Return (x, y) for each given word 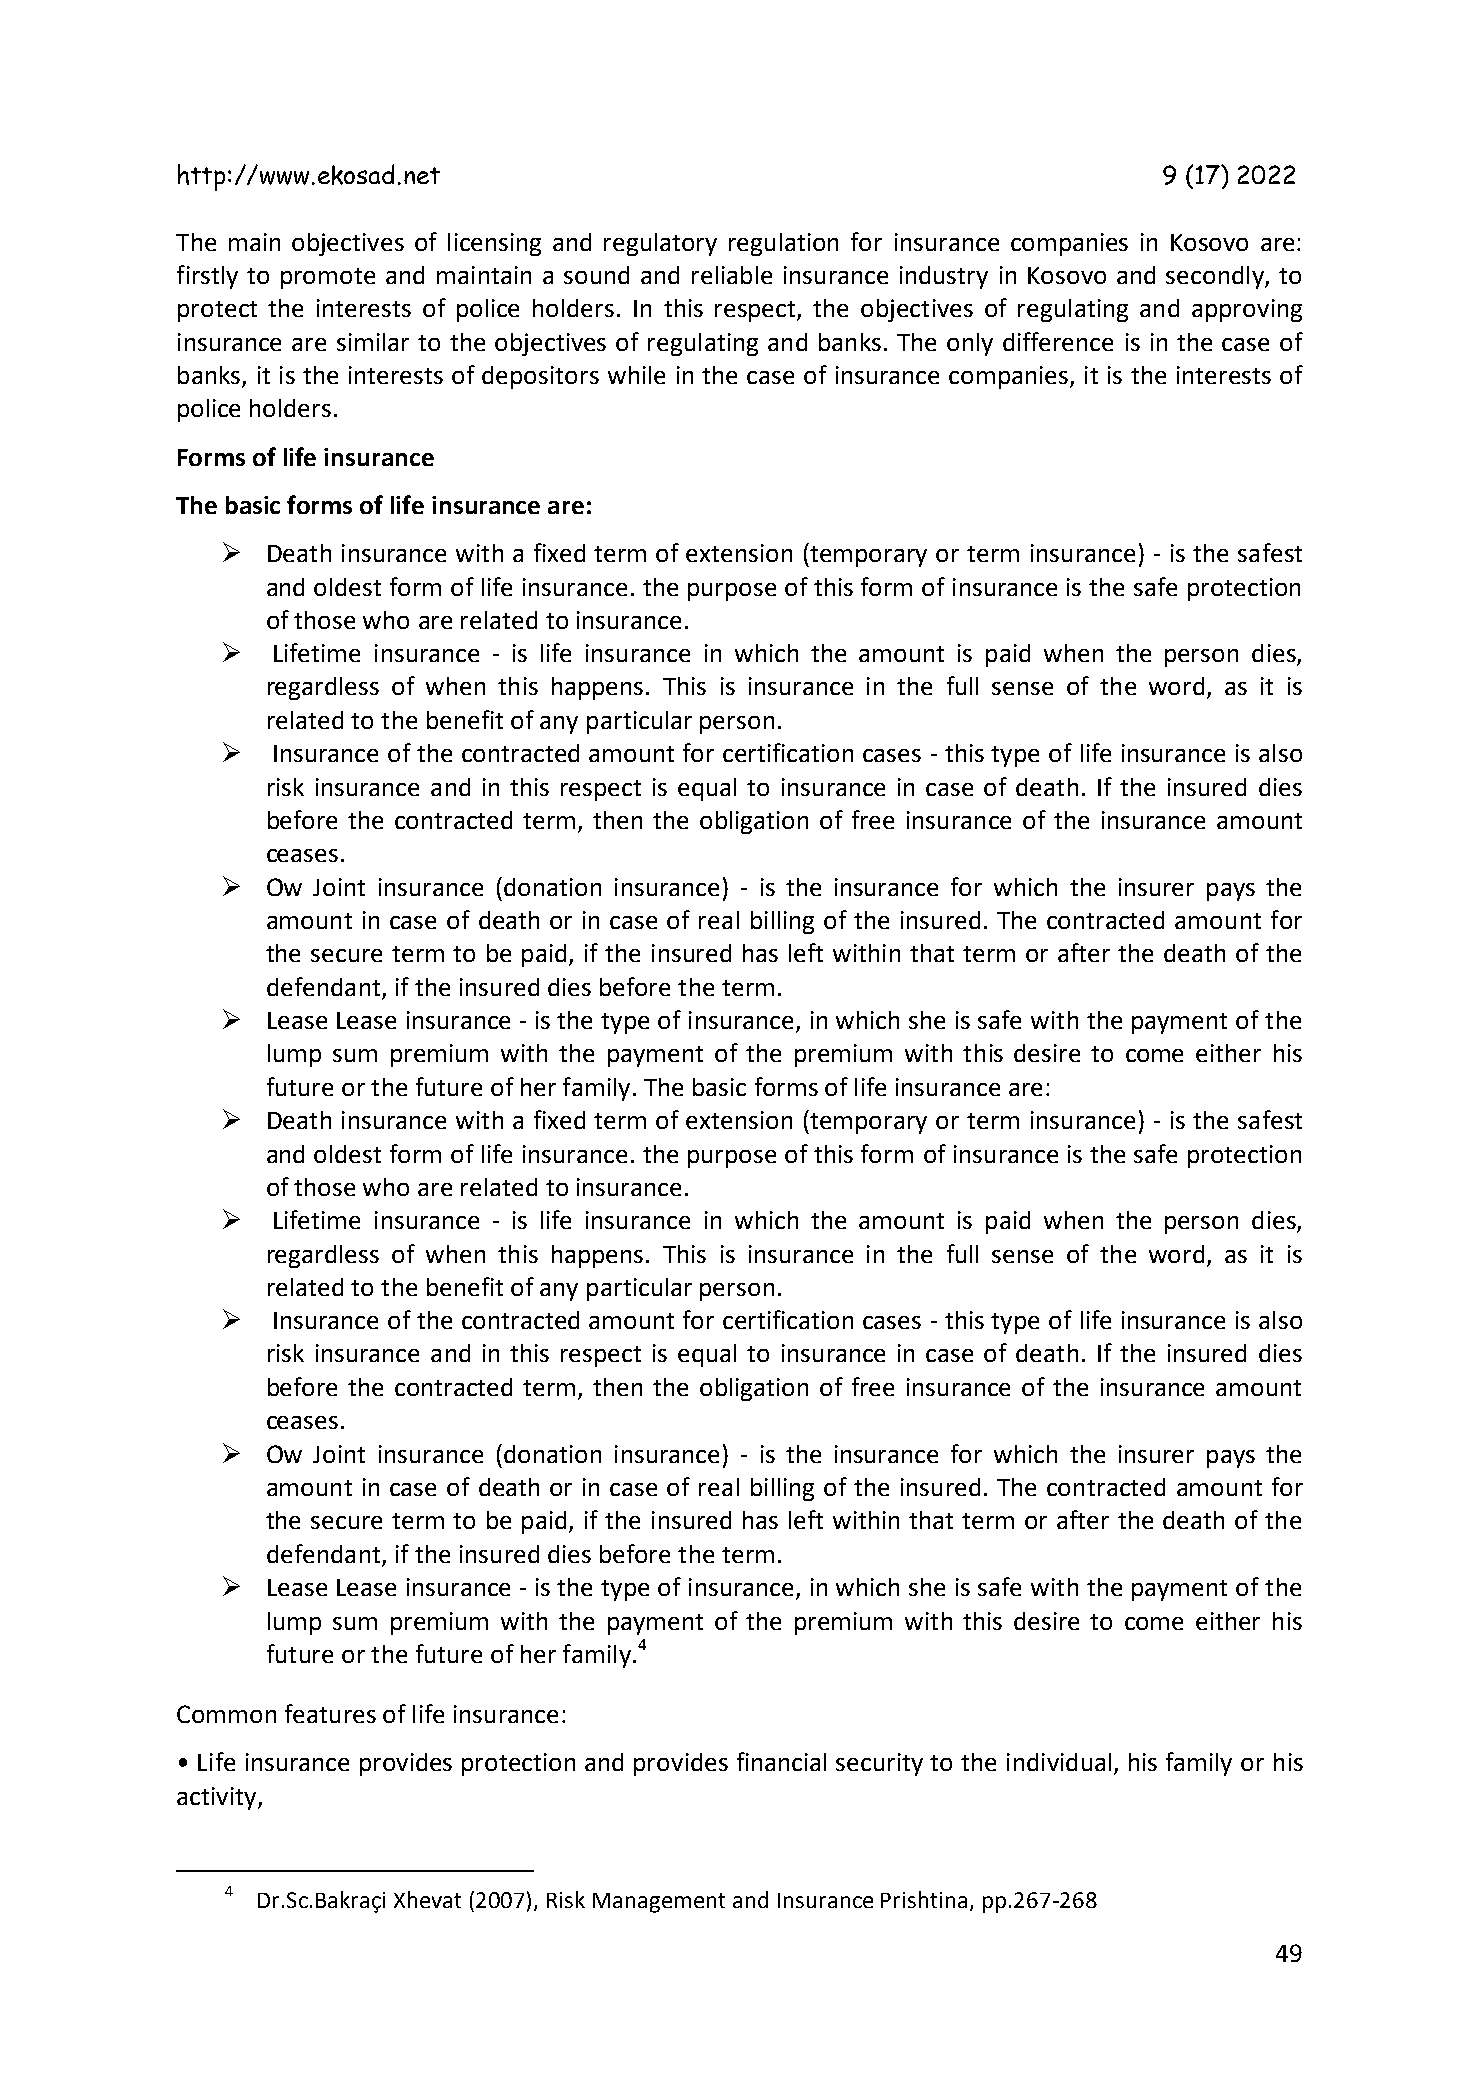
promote (328, 278)
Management (659, 1903)
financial (781, 1761)
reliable (732, 275)
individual (1059, 1762)
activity (218, 1798)
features (330, 1713)
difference (1058, 341)
